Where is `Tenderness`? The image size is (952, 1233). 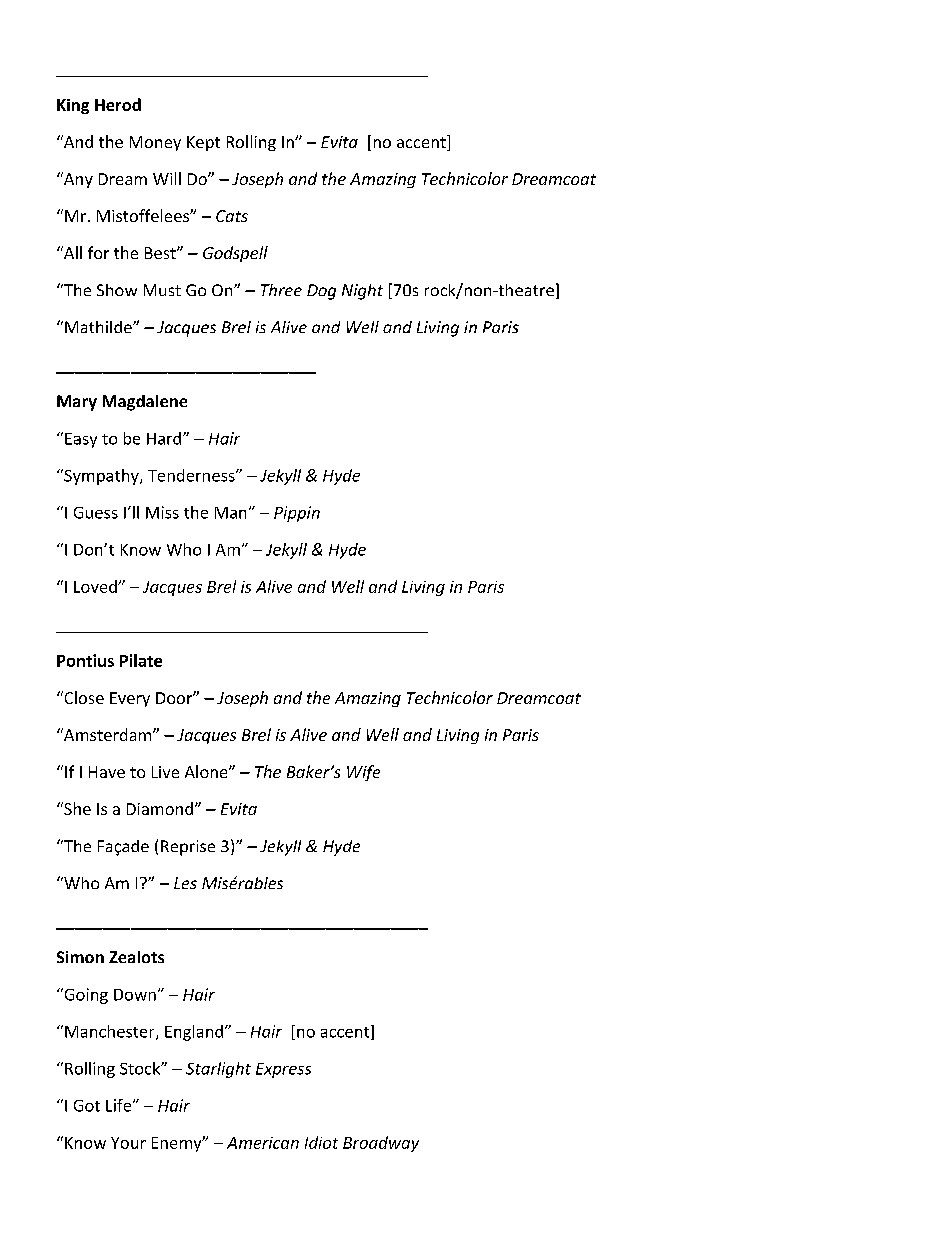 Tenderness is located at coordinates (192, 475).
